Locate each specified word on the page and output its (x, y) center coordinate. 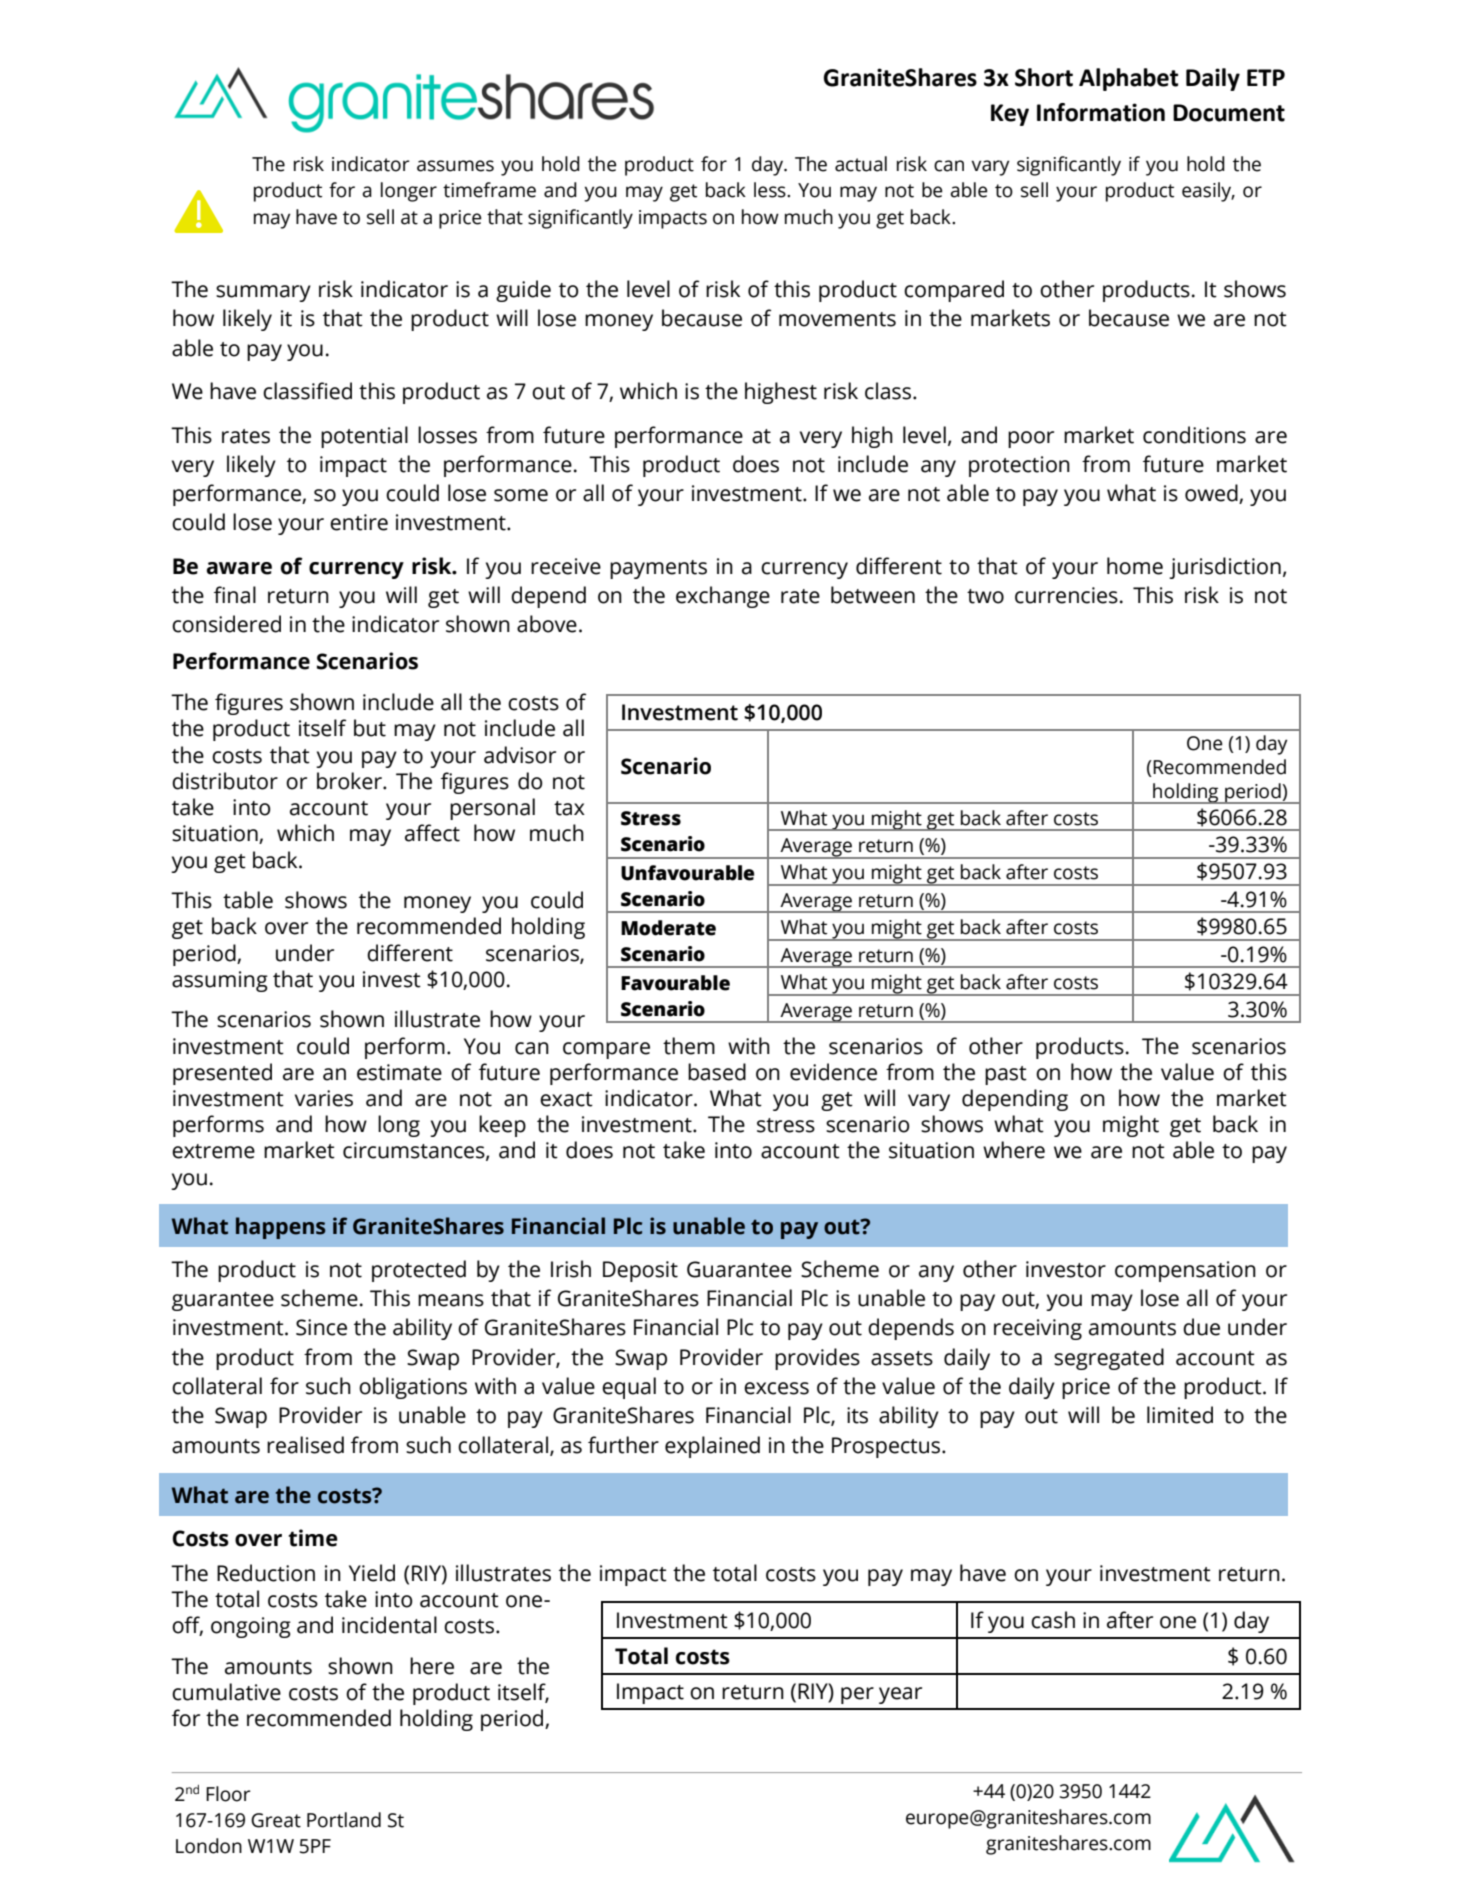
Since (321, 1327)
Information (1101, 112)
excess (776, 1388)
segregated (1109, 1359)
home (1135, 566)
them (689, 1046)
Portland (344, 1820)
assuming (220, 981)
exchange (723, 597)
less (771, 190)
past (1006, 1075)
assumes (455, 166)
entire (359, 522)
